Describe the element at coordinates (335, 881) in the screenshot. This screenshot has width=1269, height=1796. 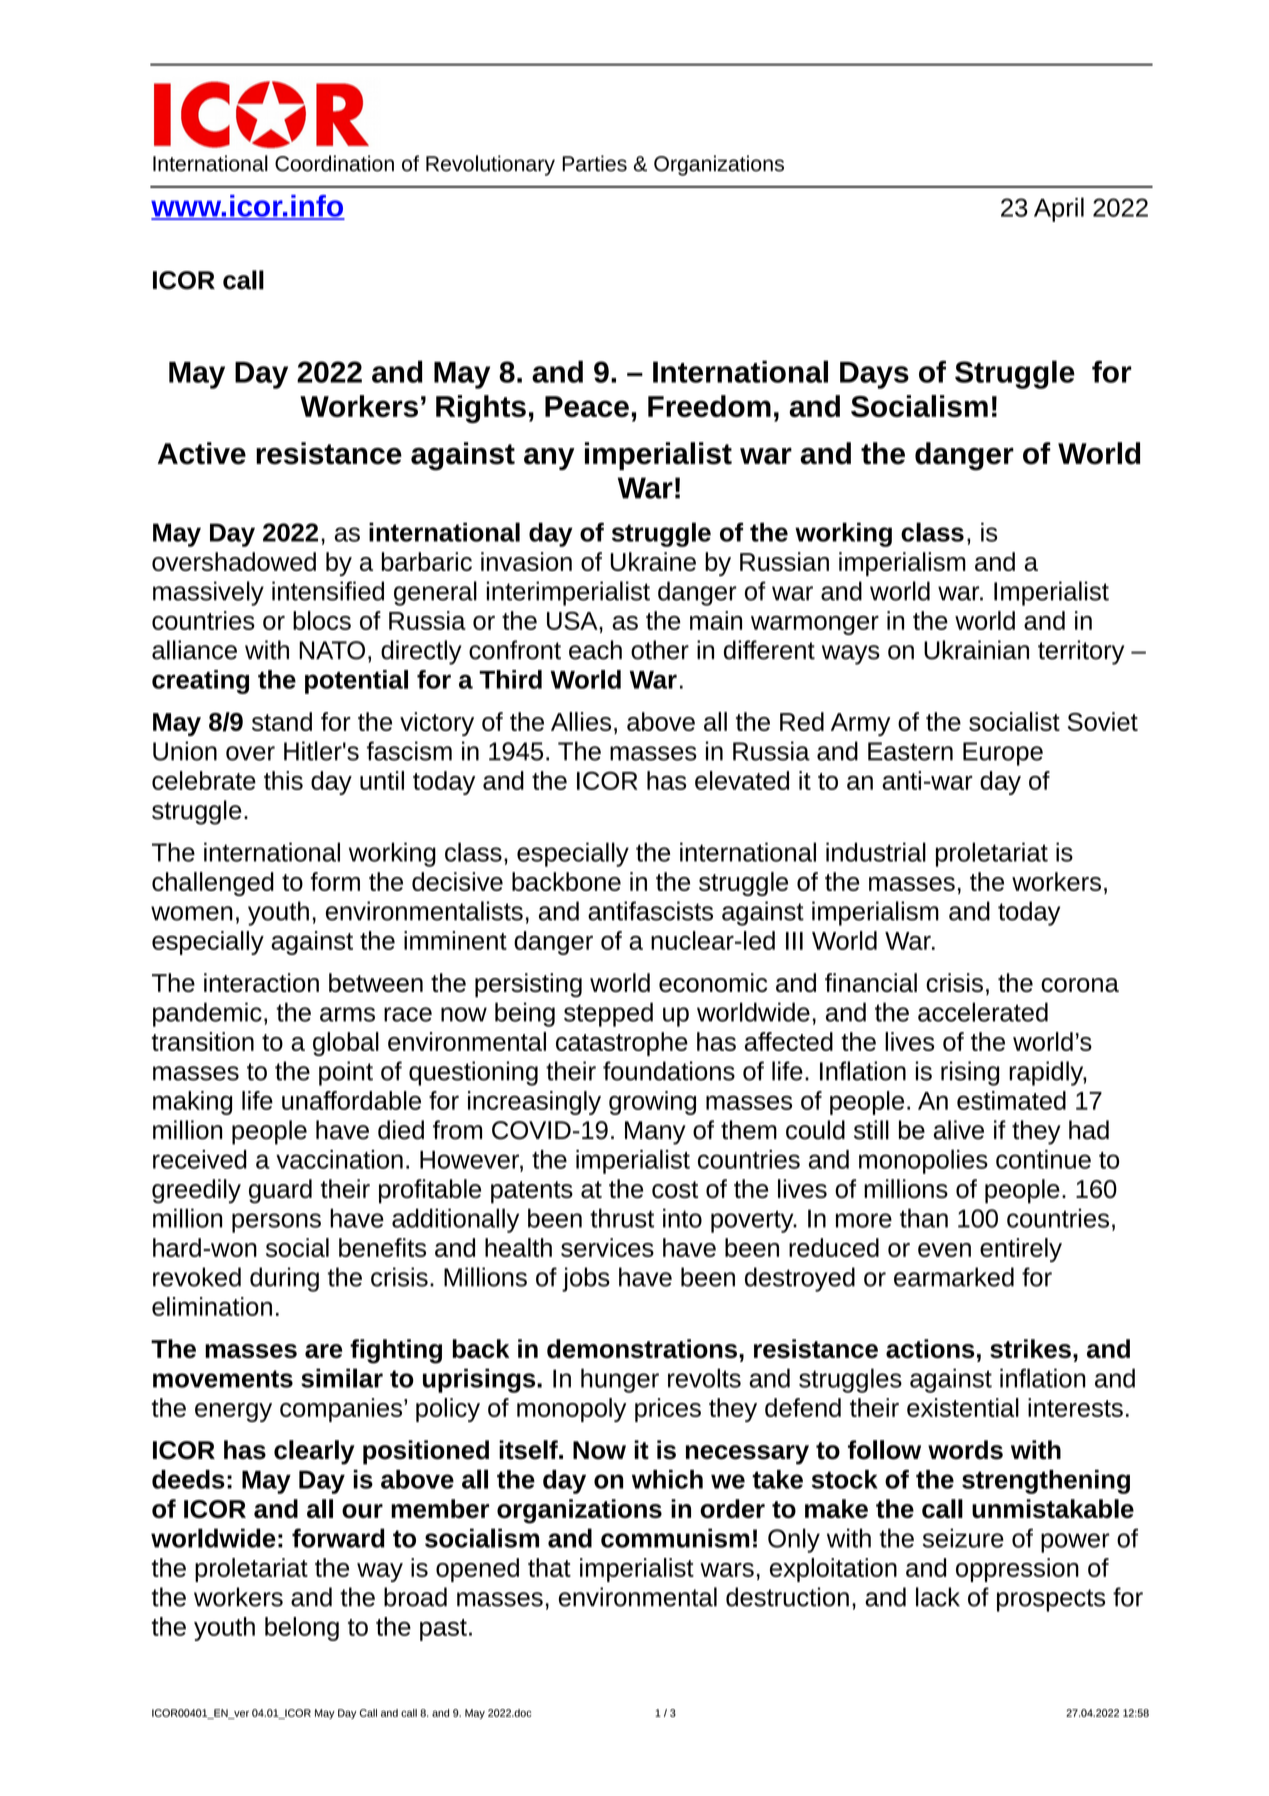
I see `form` at that location.
